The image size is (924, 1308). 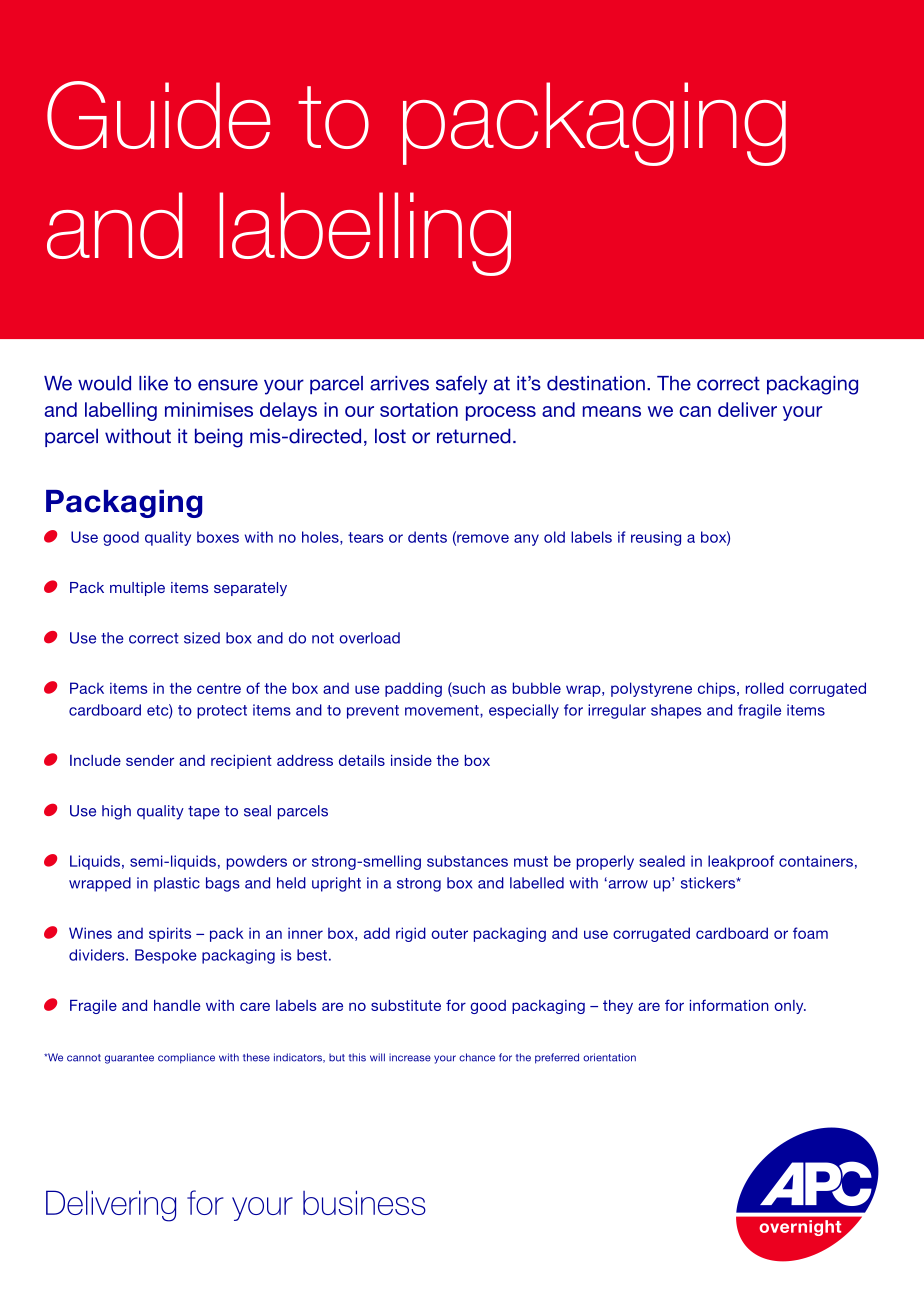 I want to click on means, so click(x=612, y=411).
